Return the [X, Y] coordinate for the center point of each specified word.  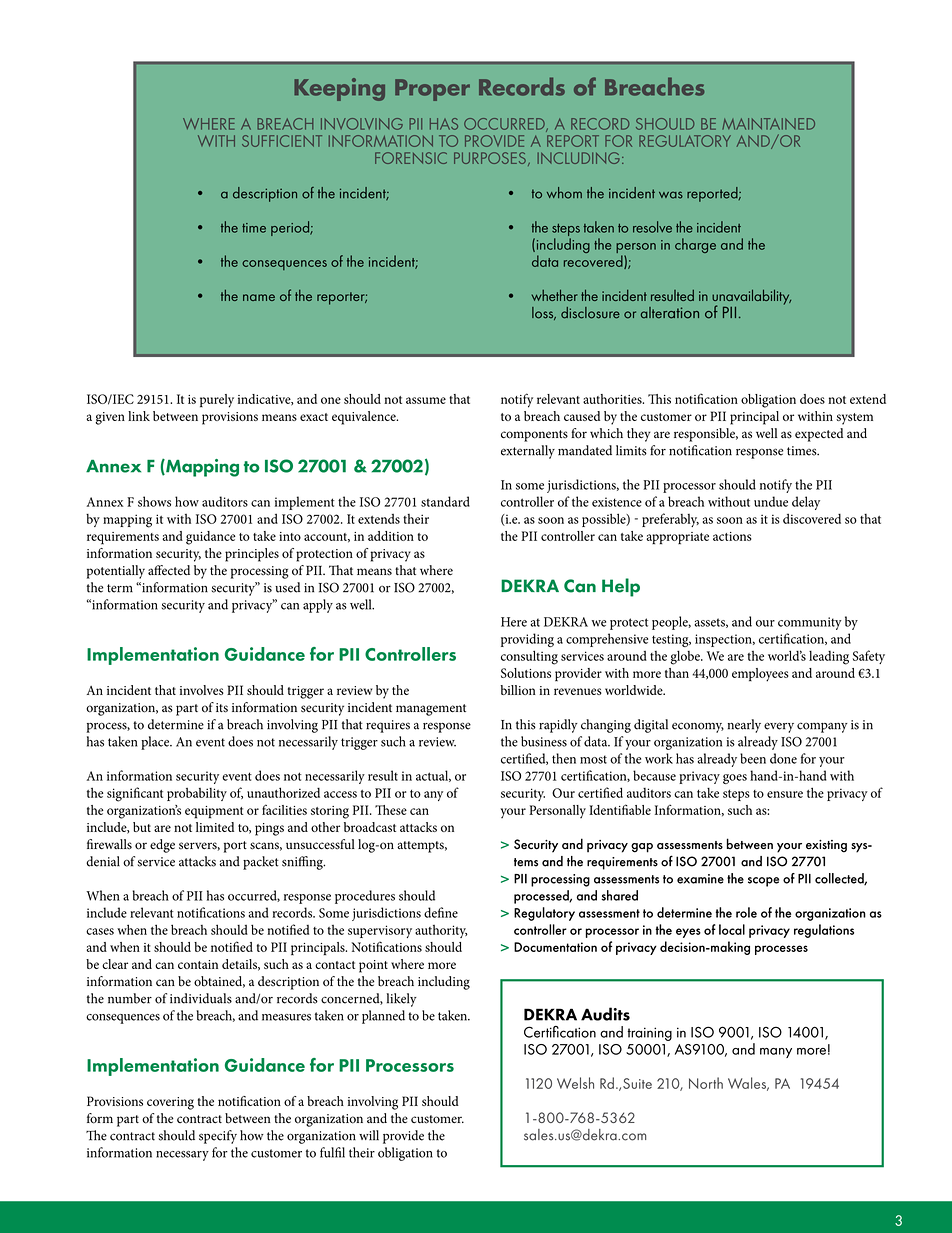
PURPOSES [490, 158]
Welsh [575, 1083]
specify [218, 1137]
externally [528, 452]
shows [154, 501]
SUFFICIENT [282, 141]
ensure [785, 794]
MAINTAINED [768, 124]
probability [197, 794]
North [706, 1083]
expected [819, 435]
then [564, 758]
